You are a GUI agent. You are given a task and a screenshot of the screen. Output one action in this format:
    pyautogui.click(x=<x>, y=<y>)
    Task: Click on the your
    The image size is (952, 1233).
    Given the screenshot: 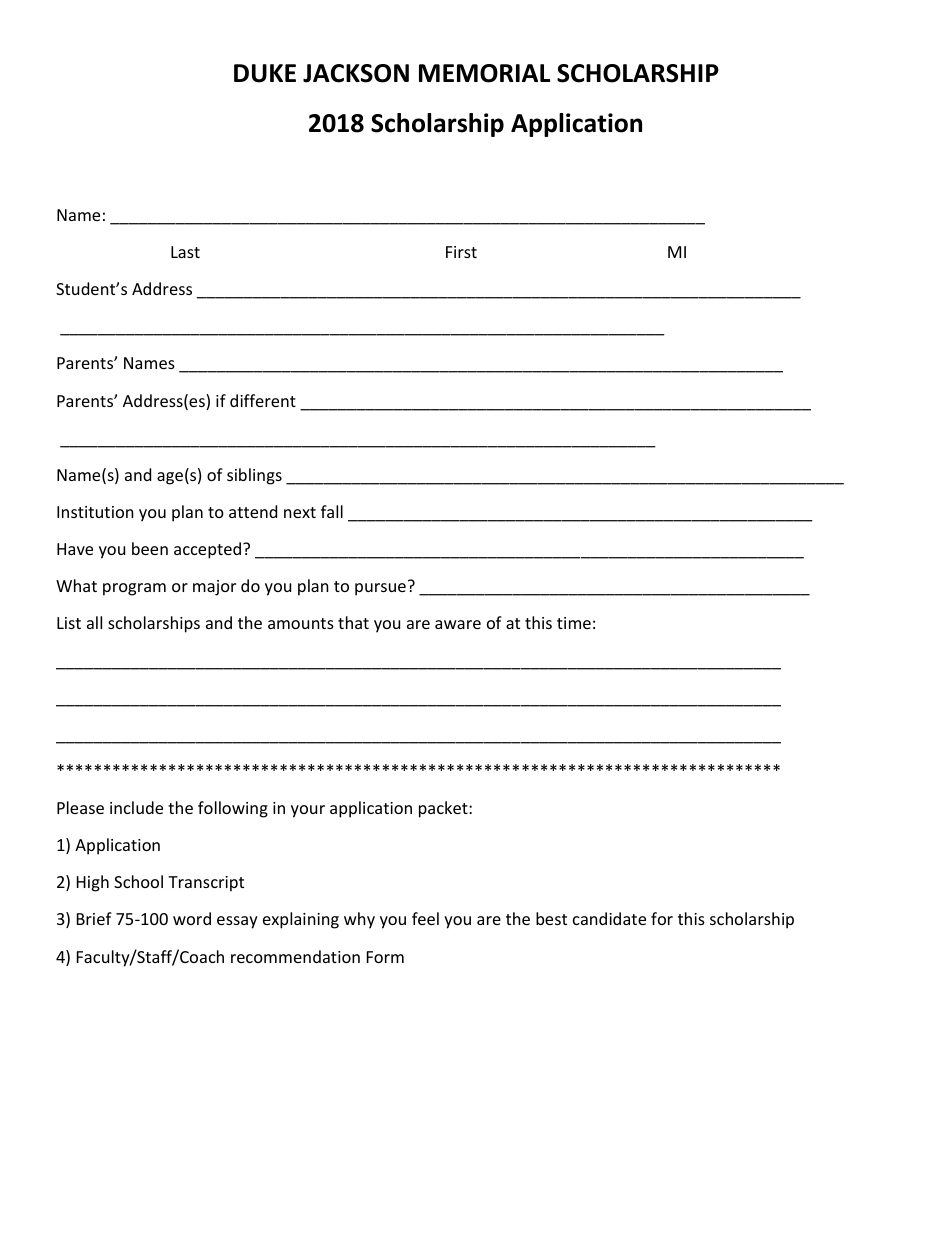 What is the action you would take?
    pyautogui.click(x=308, y=811)
